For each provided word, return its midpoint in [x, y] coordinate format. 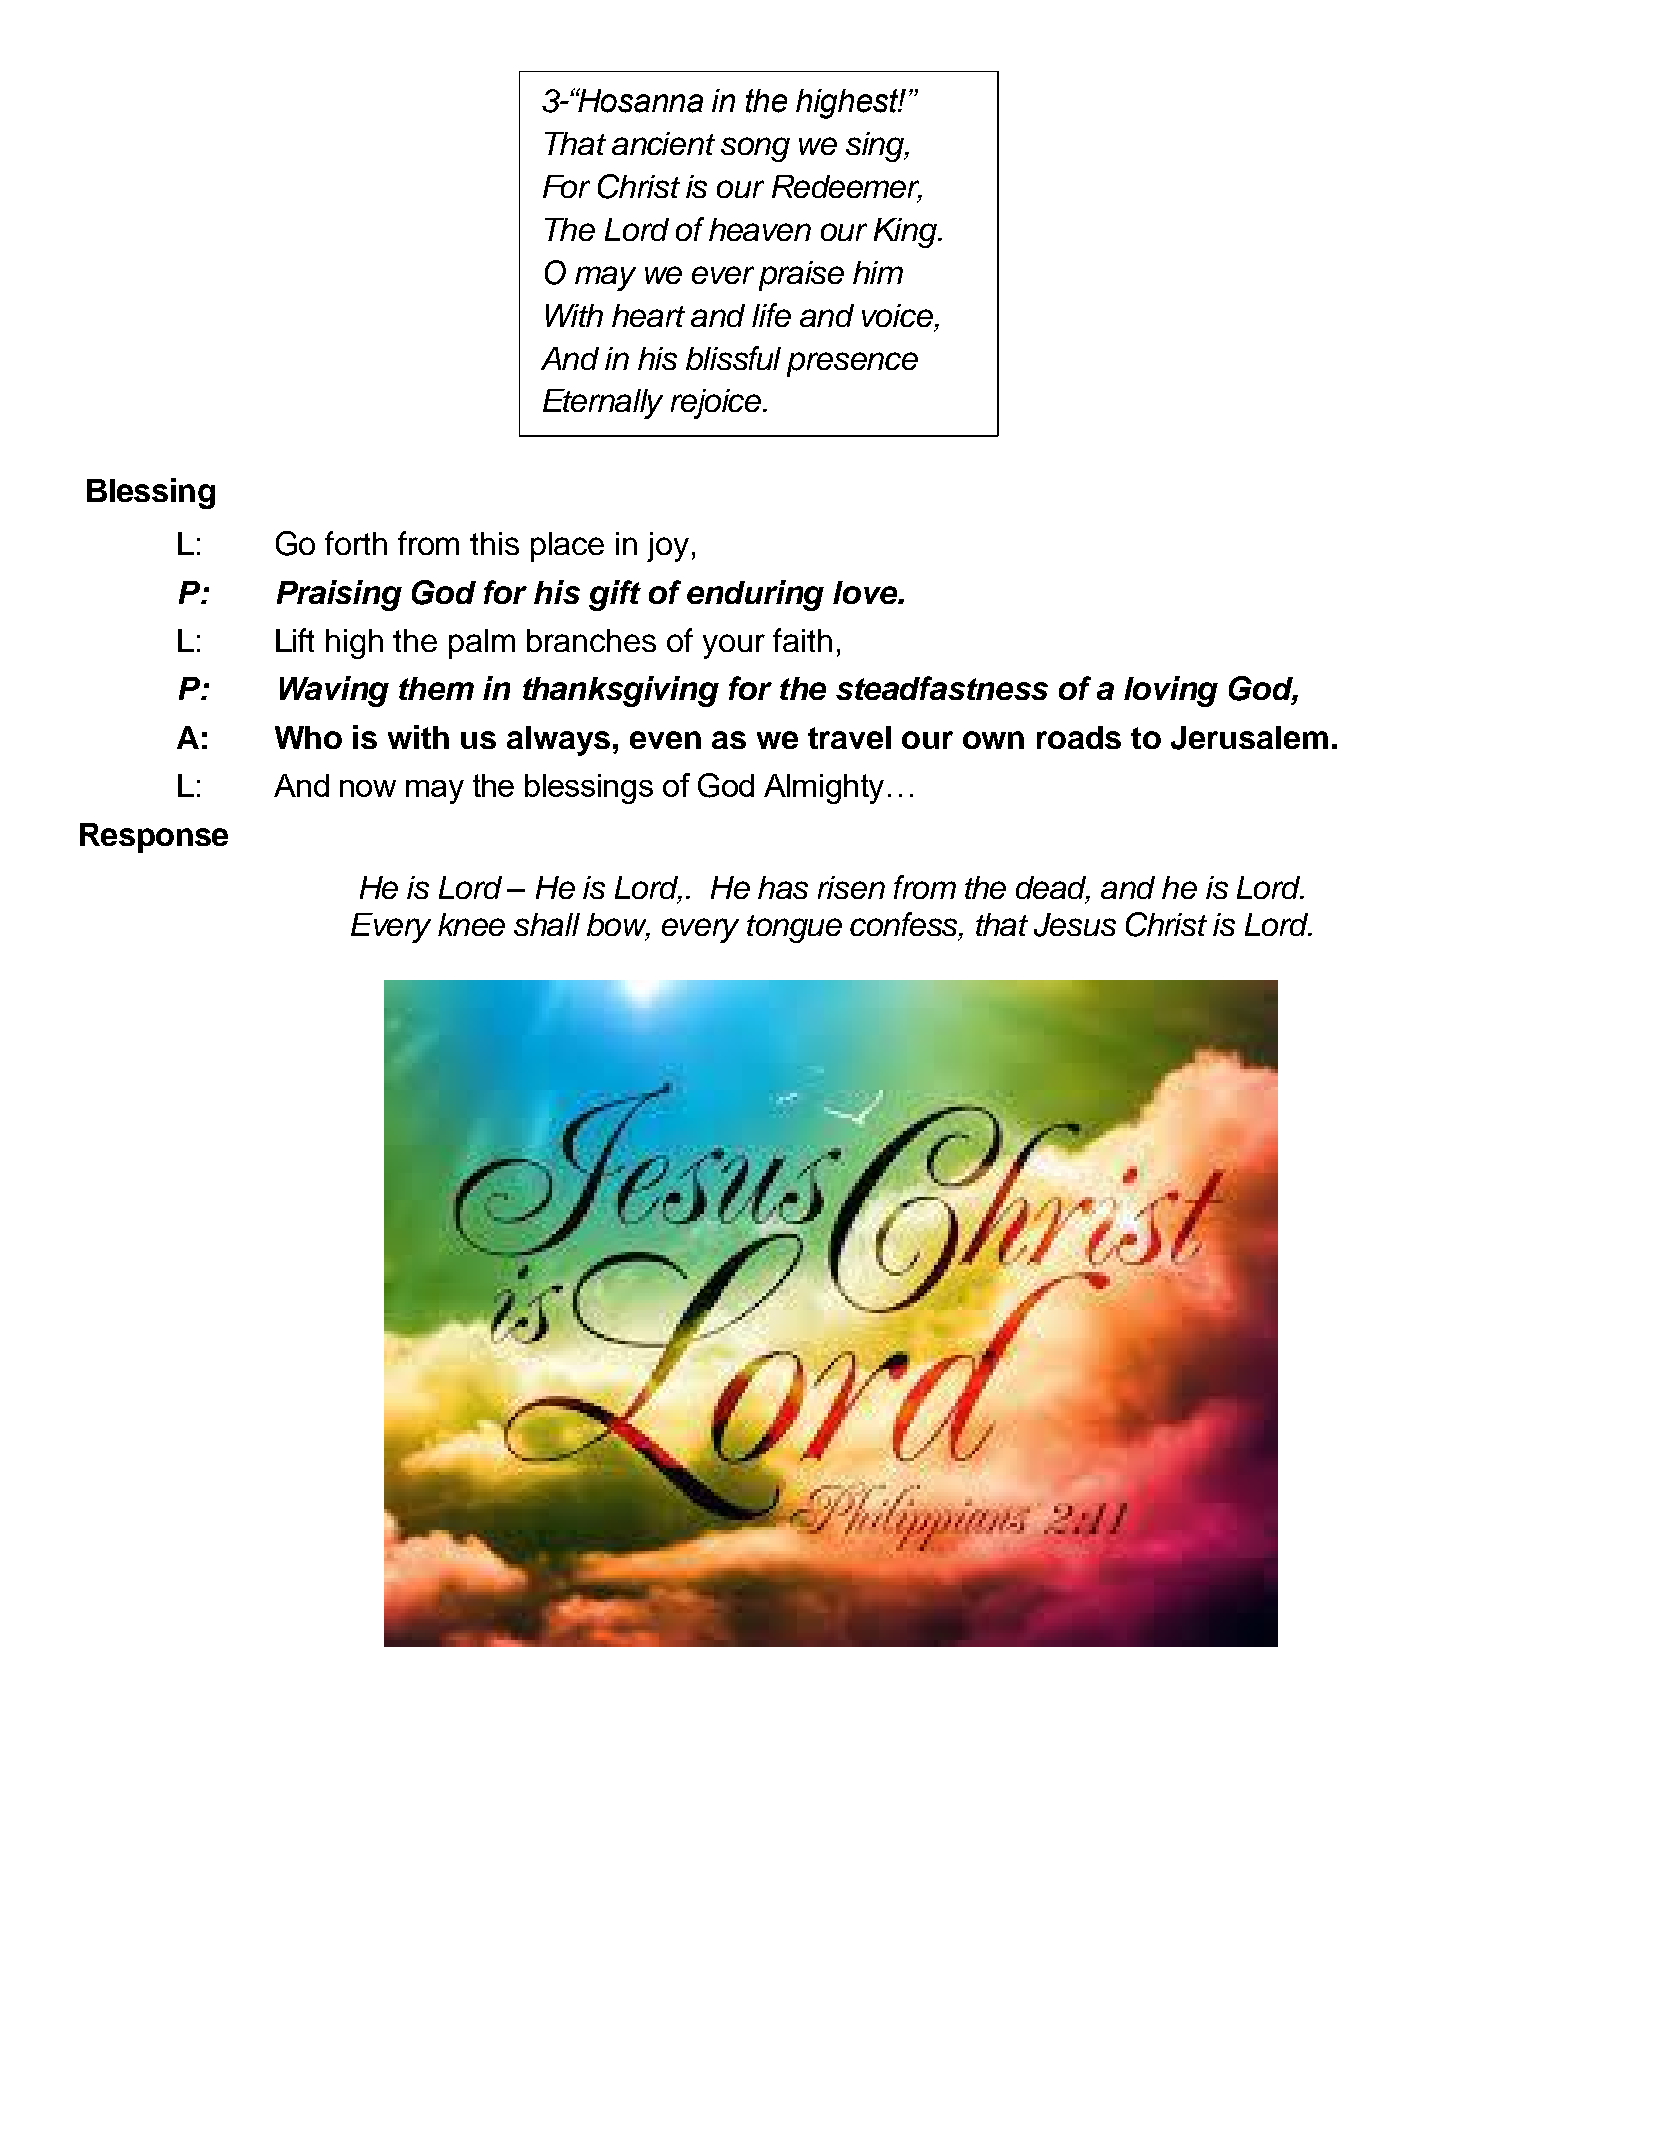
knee [471, 924]
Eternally [603, 404]
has [783, 887]
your [734, 646]
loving [1171, 691]
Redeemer [847, 188]
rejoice [717, 404]
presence [852, 364]
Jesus [1075, 925]
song [755, 149]
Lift [295, 640]
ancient [663, 143]
